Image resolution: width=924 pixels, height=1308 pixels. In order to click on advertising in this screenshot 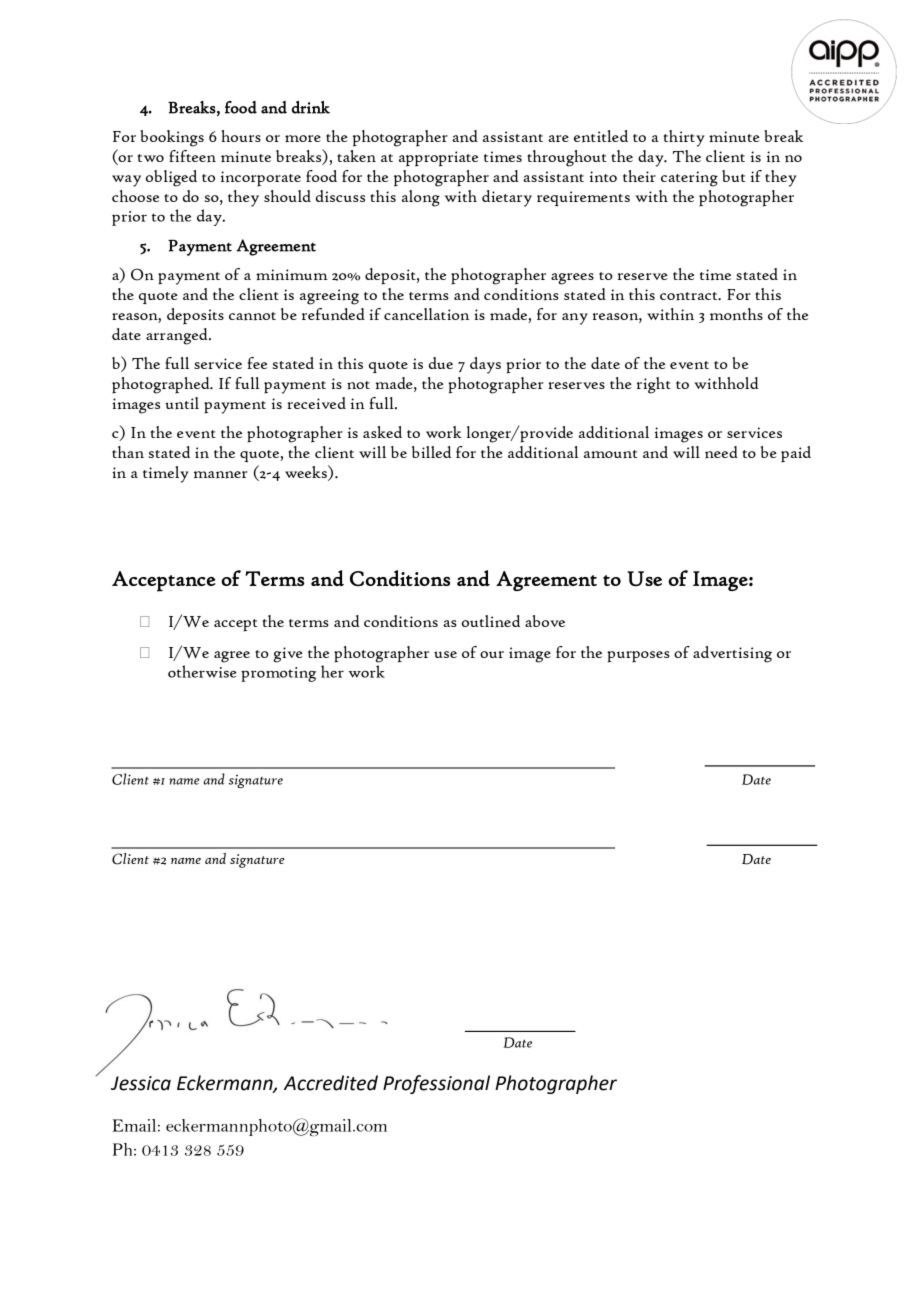, I will do `click(732, 654)`.
